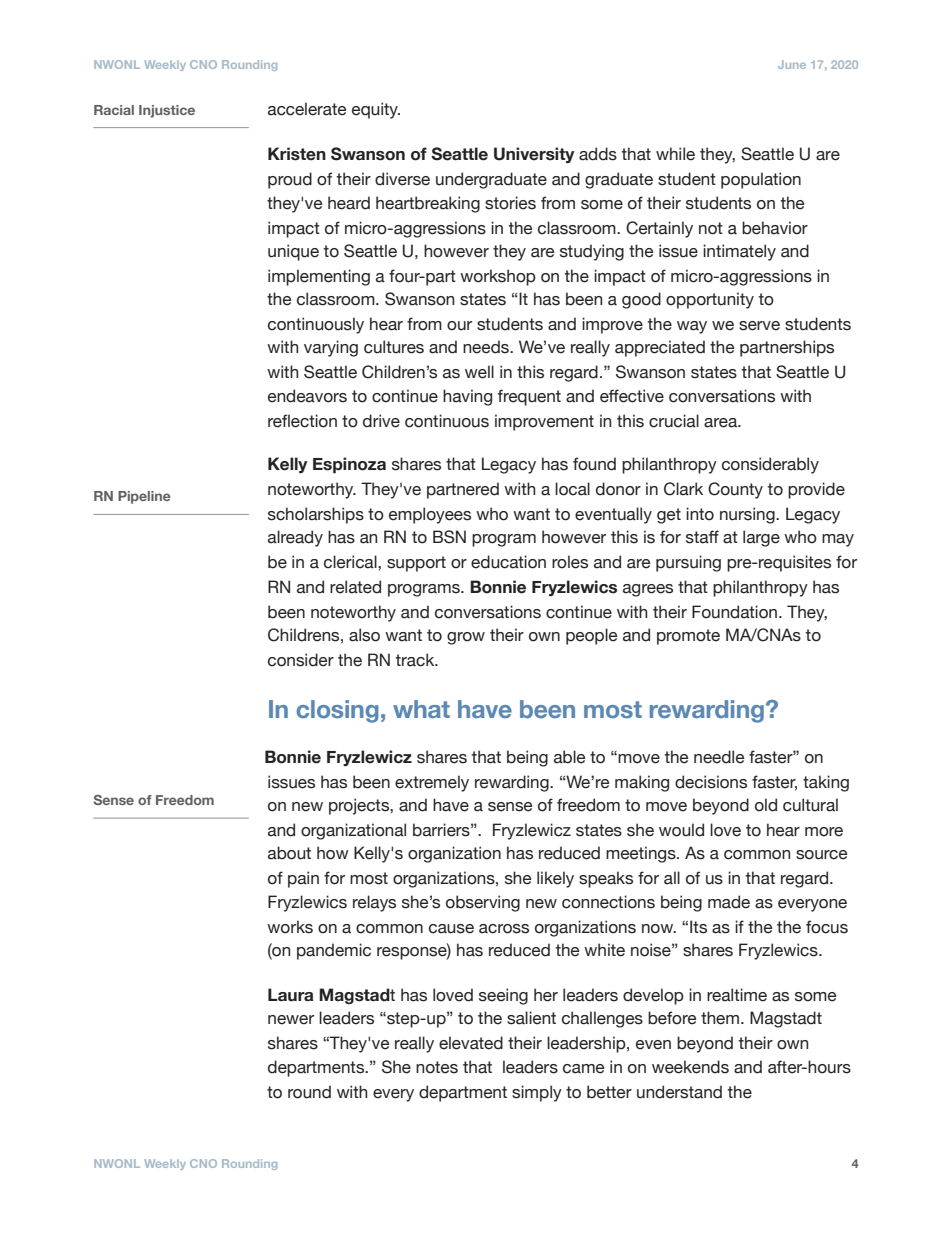 Image resolution: width=952 pixels, height=1233 pixels. I want to click on decisions, so click(711, 782).
